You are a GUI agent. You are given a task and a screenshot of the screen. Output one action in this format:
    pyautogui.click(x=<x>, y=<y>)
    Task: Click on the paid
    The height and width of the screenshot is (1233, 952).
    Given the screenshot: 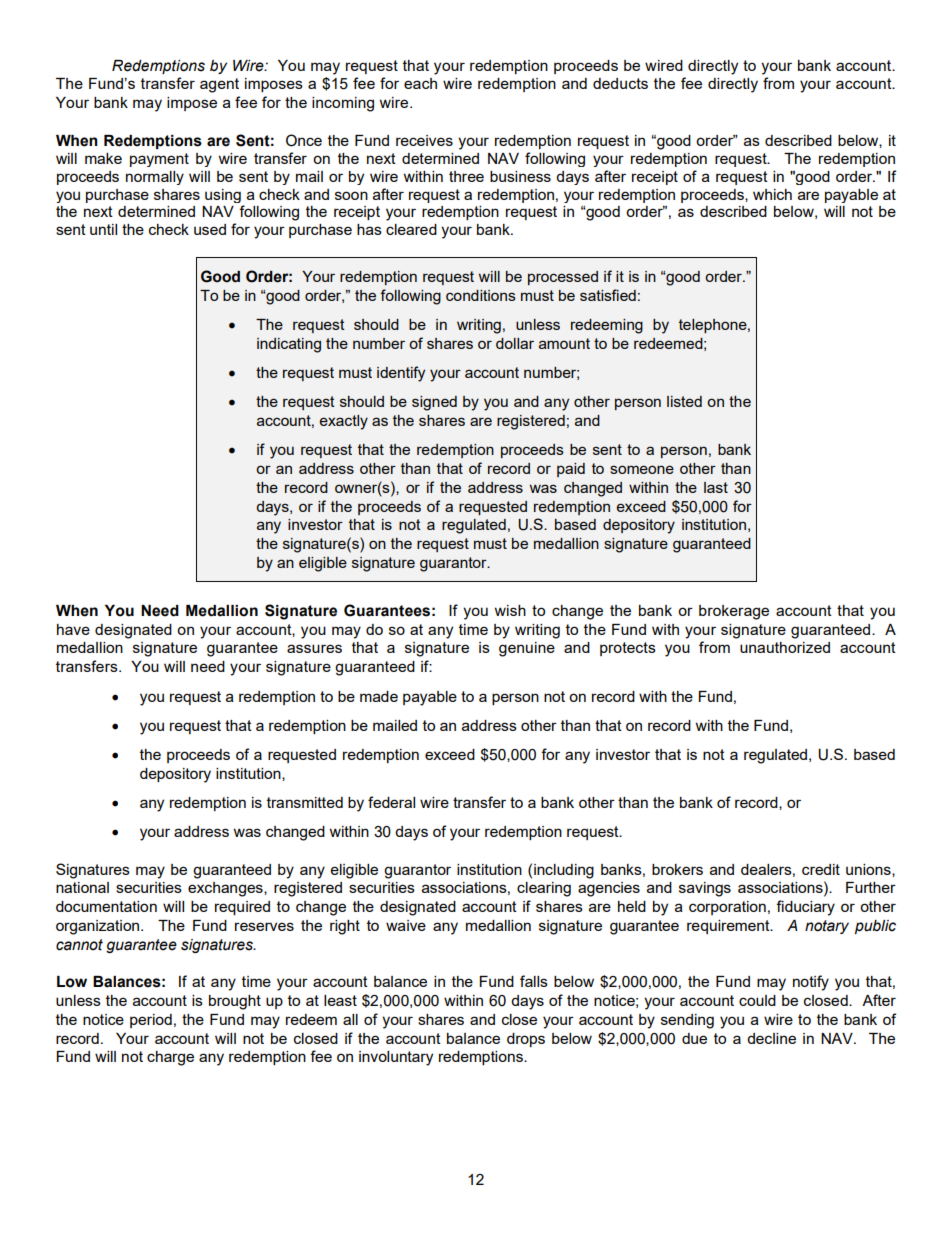 What is the action you would take?
    pyautogui.click(x=571, y=470)
